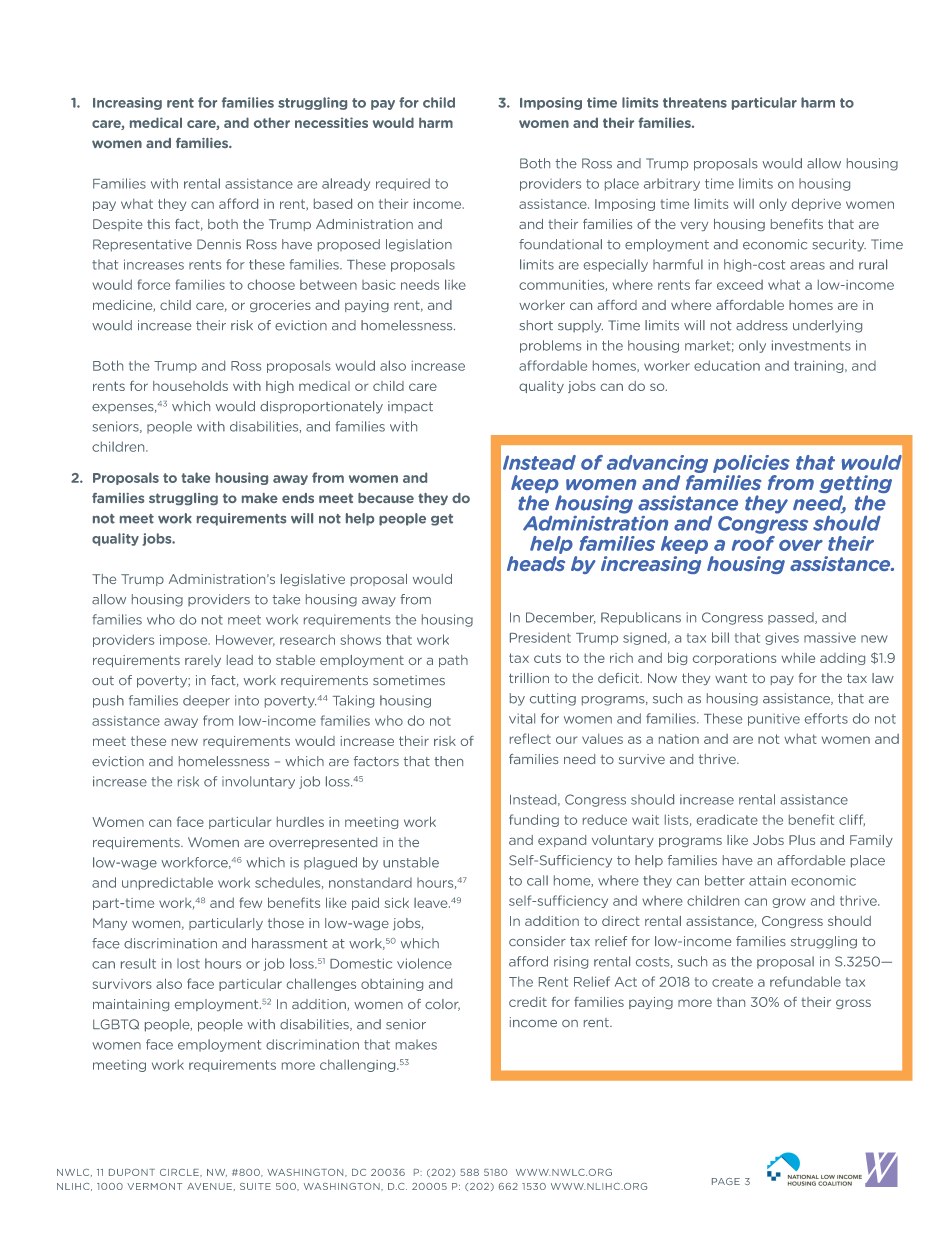 This document has width=952, height=1233. What do you see at coordinates (536, 563) in the document?
I see `heads` at bounding box center [536, 563].
